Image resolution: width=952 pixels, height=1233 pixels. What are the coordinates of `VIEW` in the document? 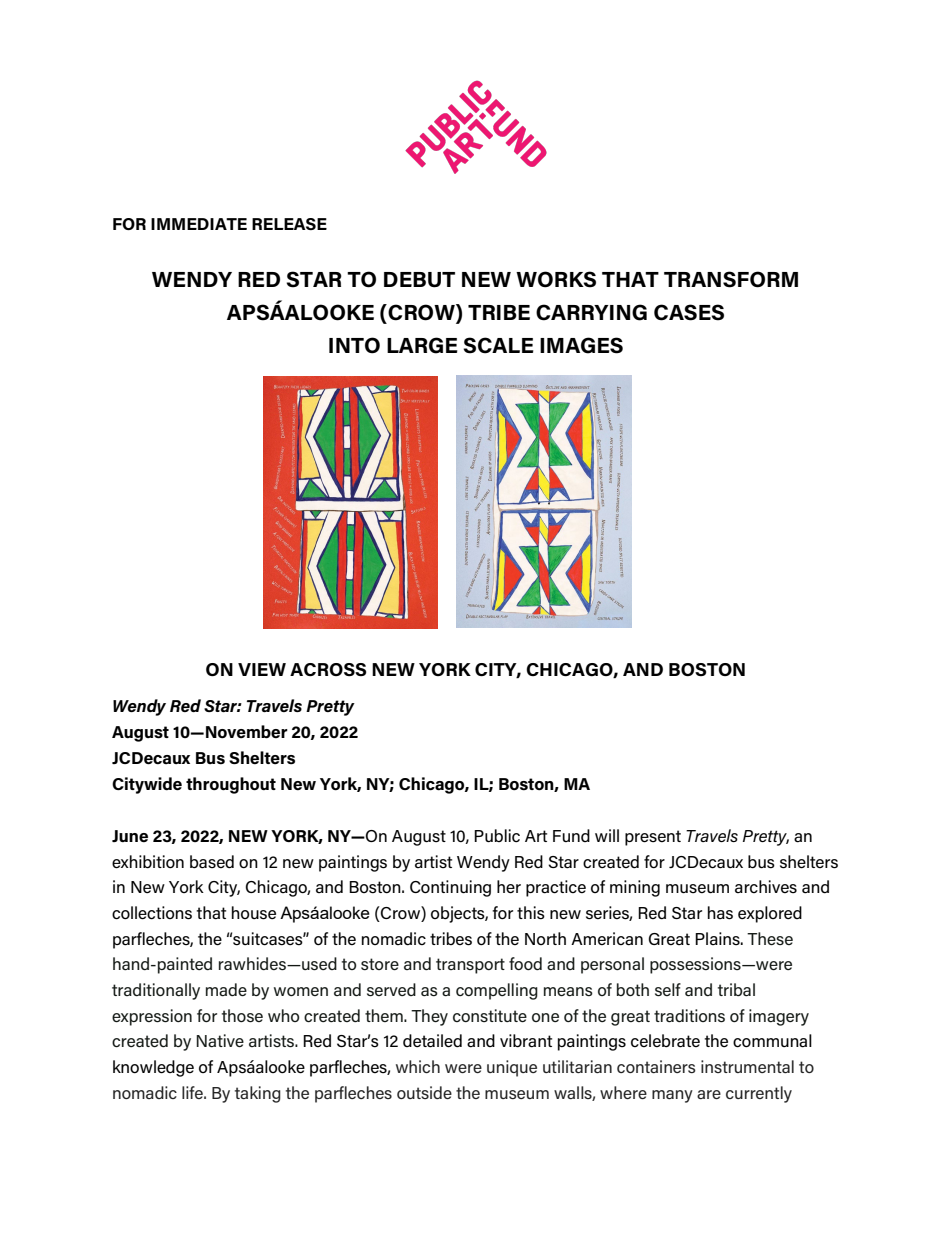 It's located at (262, 669).
